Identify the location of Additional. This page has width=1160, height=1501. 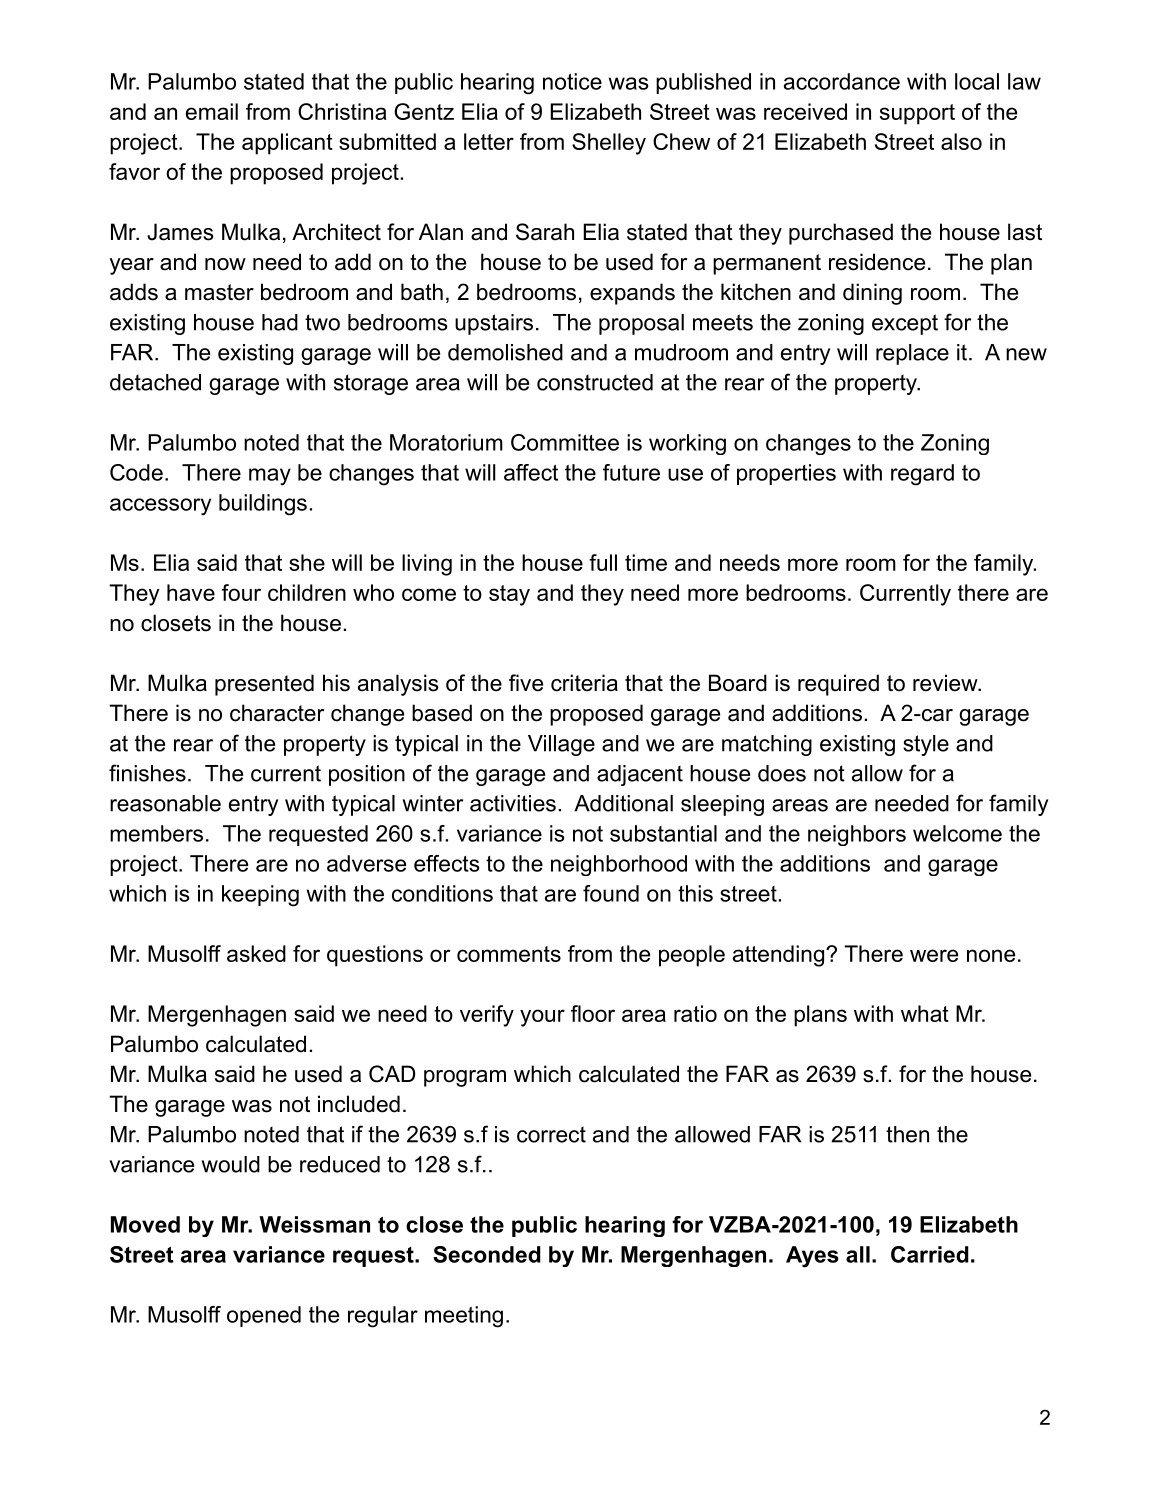
(623, 803).
